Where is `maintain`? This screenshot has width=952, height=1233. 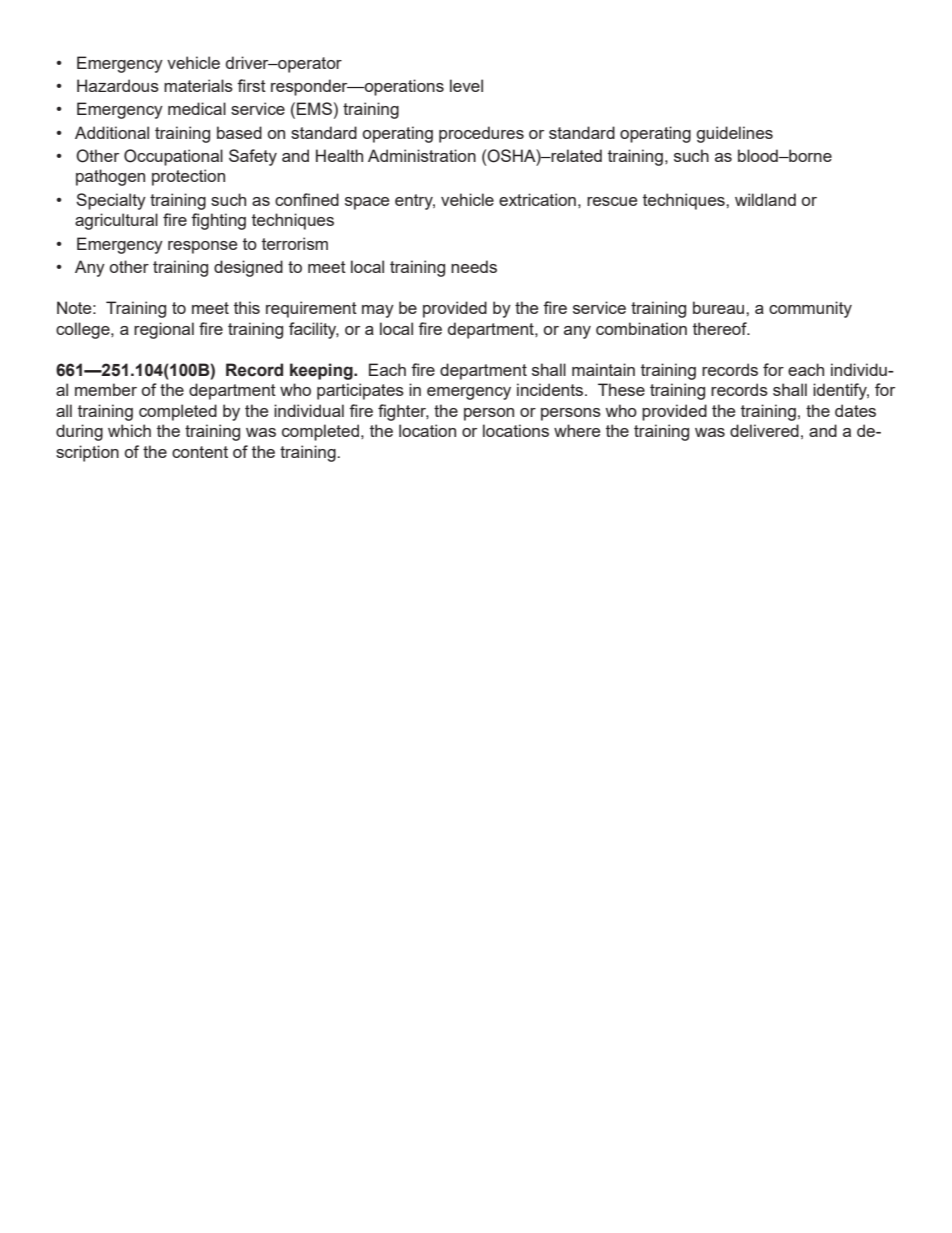 maintain is located at coordinates (603, 369).
